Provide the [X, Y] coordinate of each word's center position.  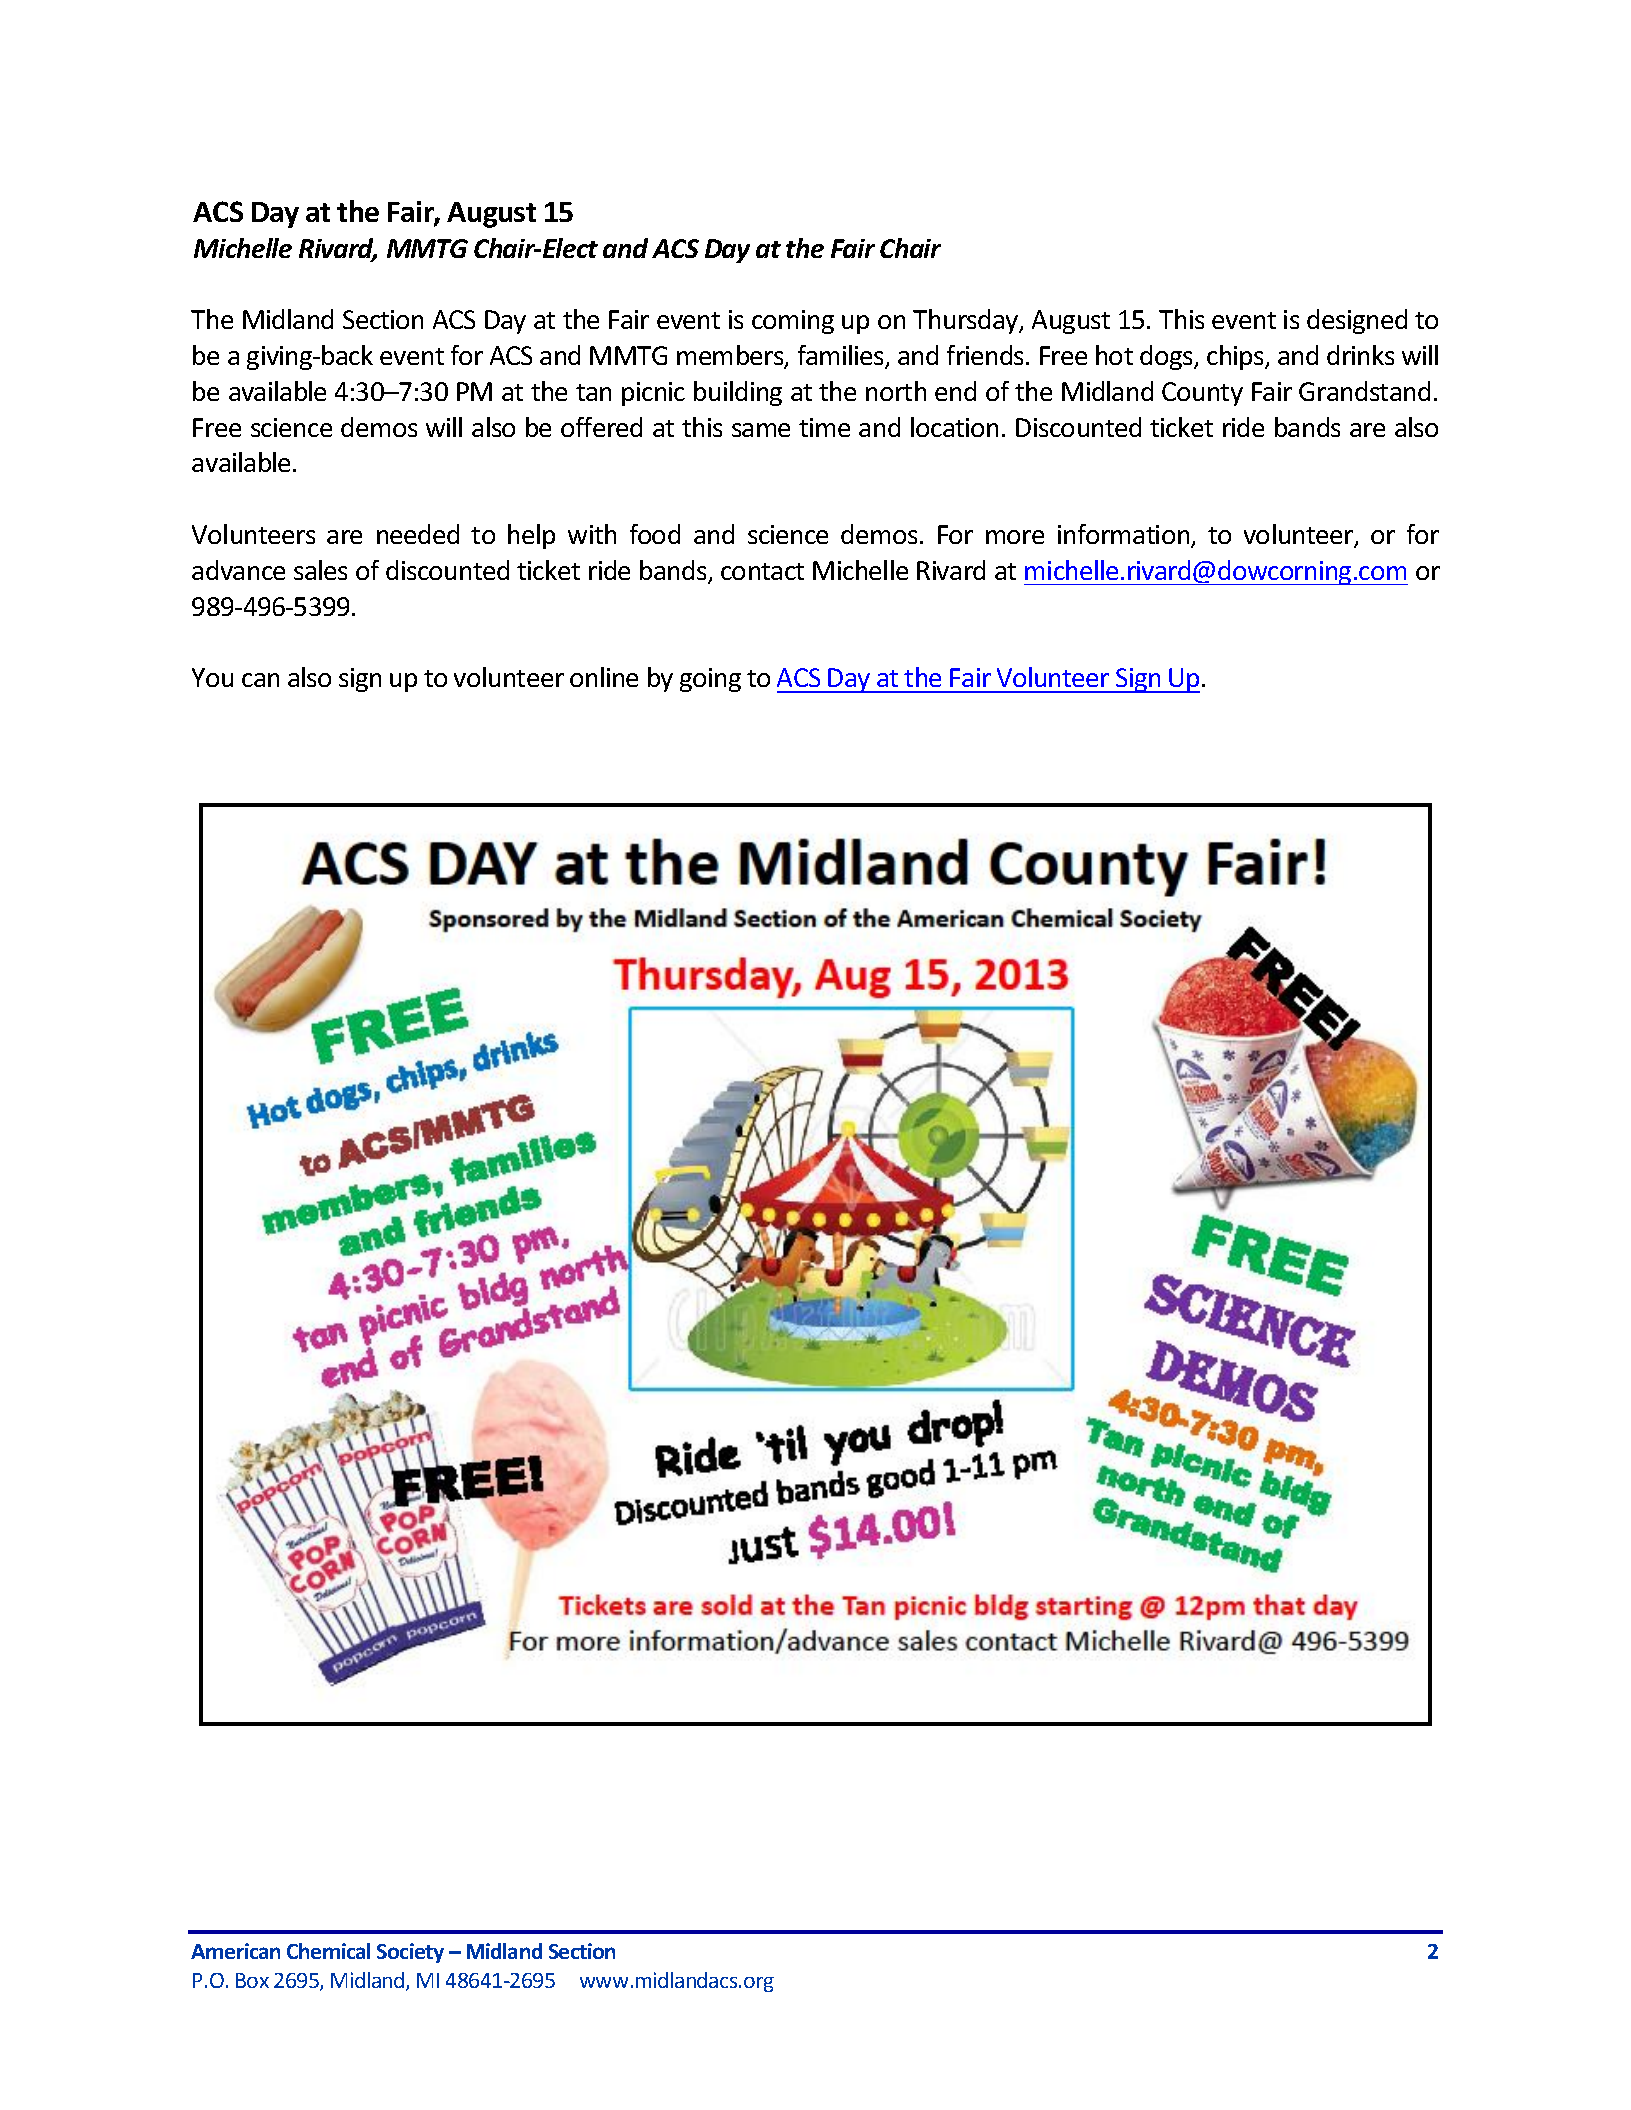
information [1125, 535]
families [842, 356]
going [710, 680]
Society [410, 1953]
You [212, 677]
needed [418, 534]
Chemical [328, 1951]
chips [1236, 357]
